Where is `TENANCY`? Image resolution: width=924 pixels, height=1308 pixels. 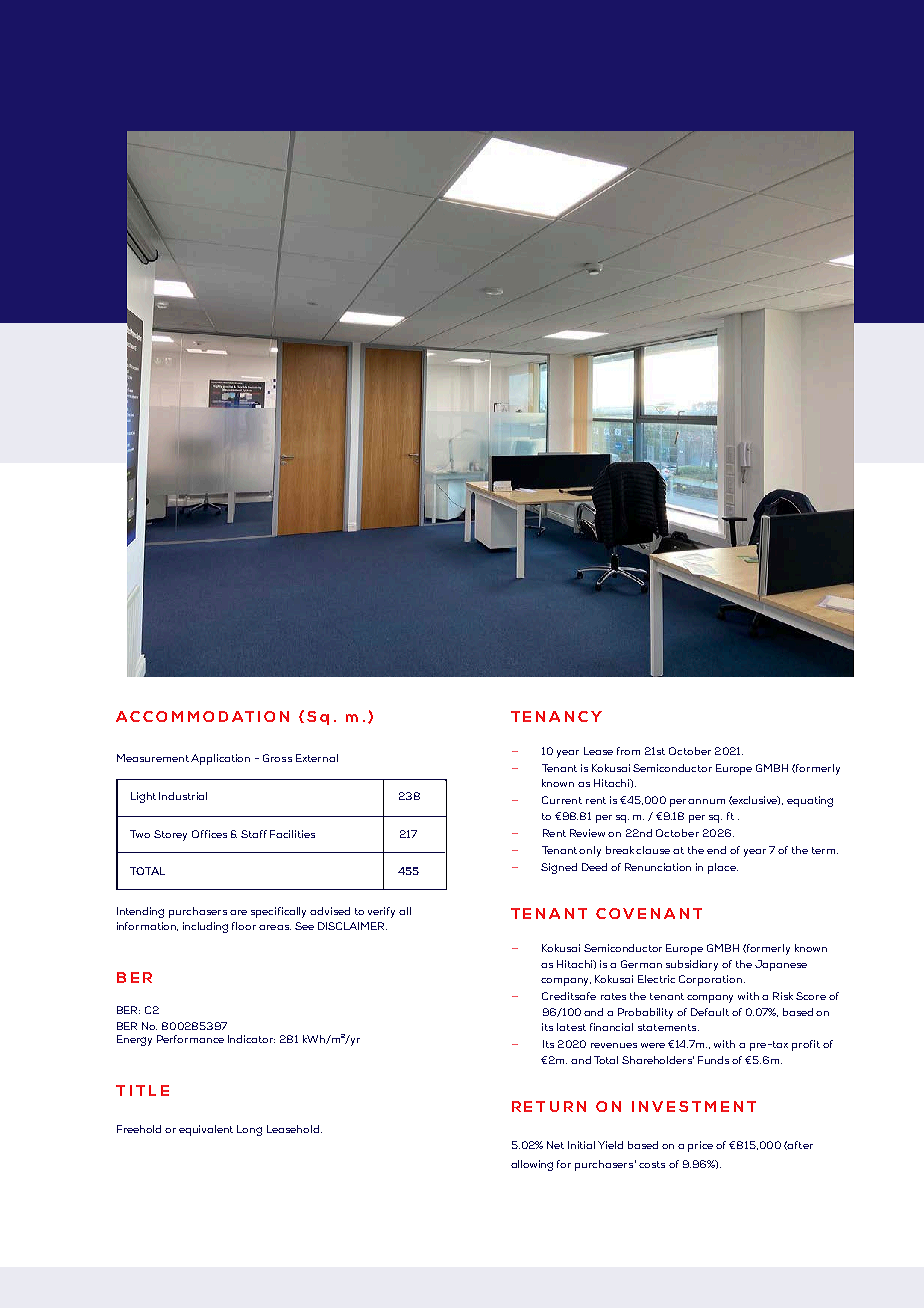 TENANCY is located at coordinates (556, 716).
